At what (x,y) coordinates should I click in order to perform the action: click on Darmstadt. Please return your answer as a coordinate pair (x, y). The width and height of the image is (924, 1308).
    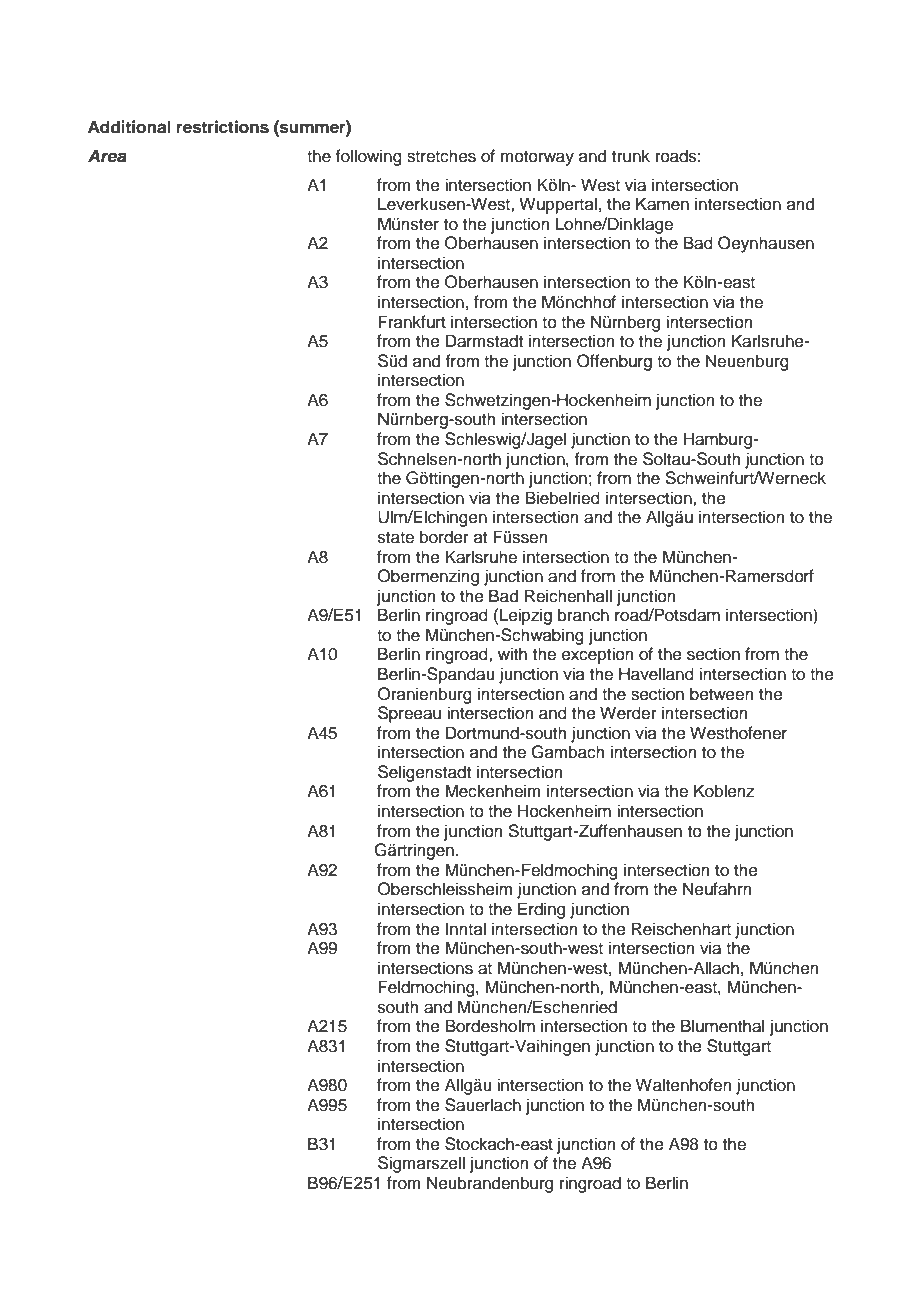
    Looking at the image, I should click on (484, 341).
